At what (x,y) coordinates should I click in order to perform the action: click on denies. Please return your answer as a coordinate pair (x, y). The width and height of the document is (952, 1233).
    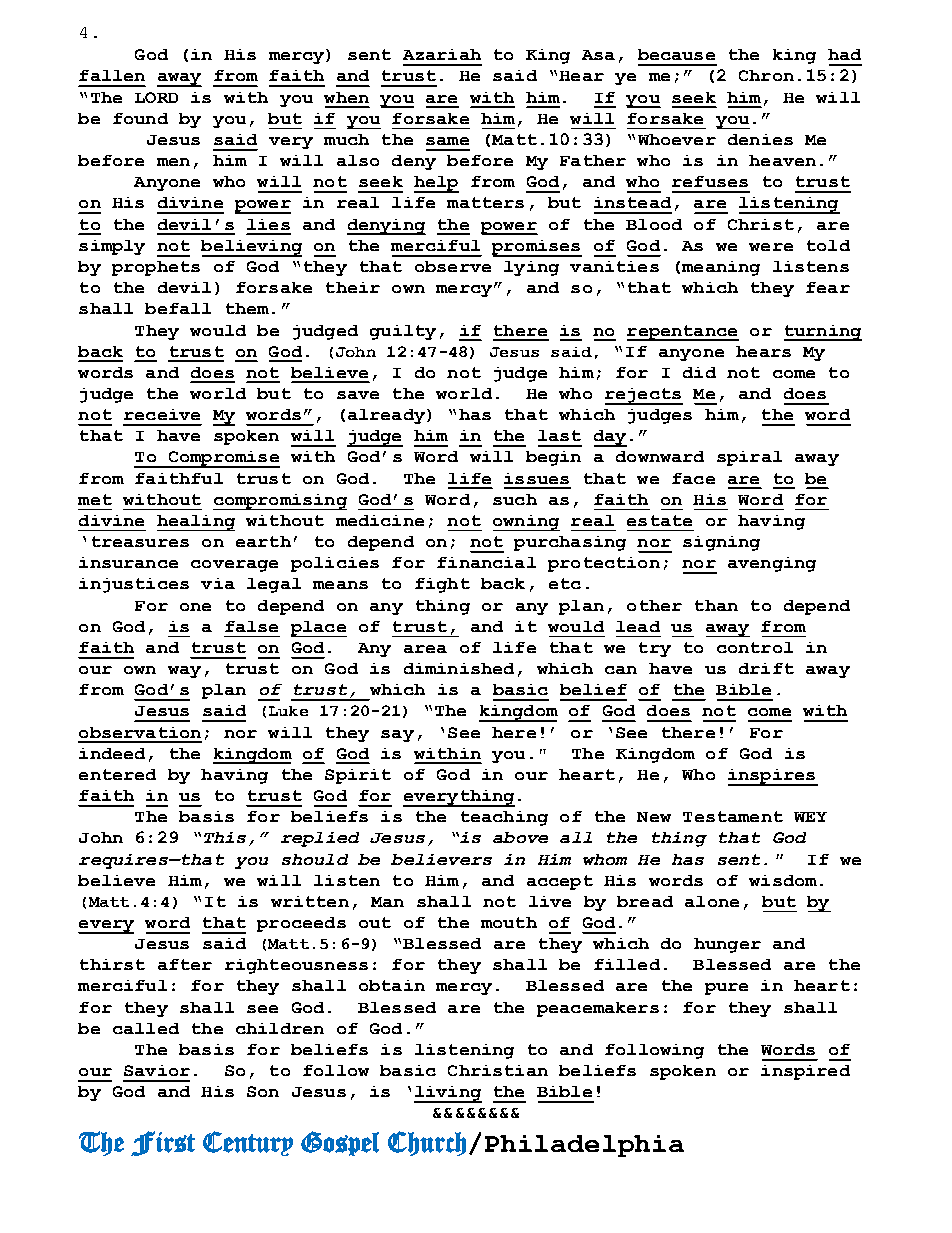
    Looking at the image, I should click on (760, 139).
